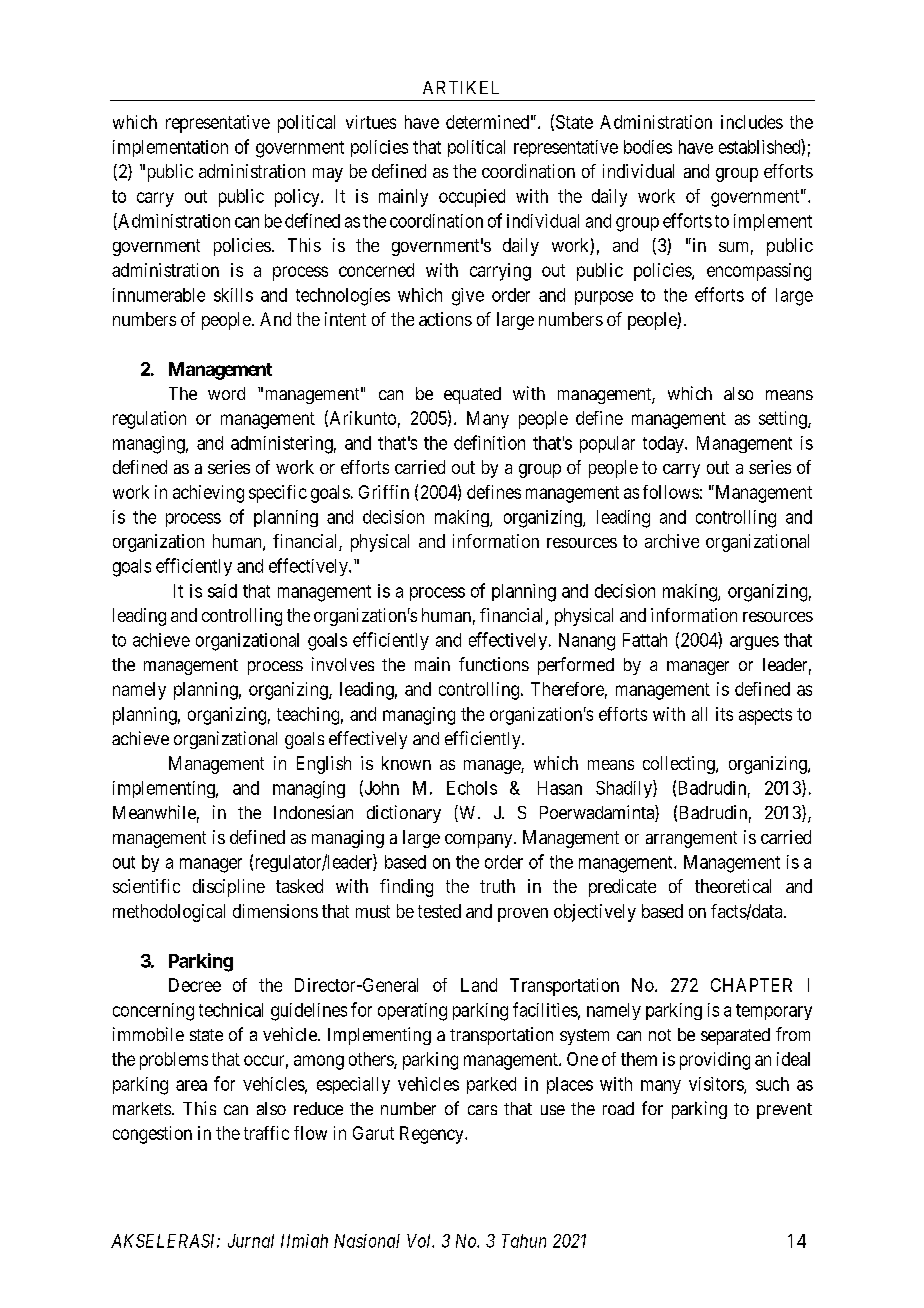 This page has height=1308, width=924. I want to click on ARTIKEL, so click(461, 87).
